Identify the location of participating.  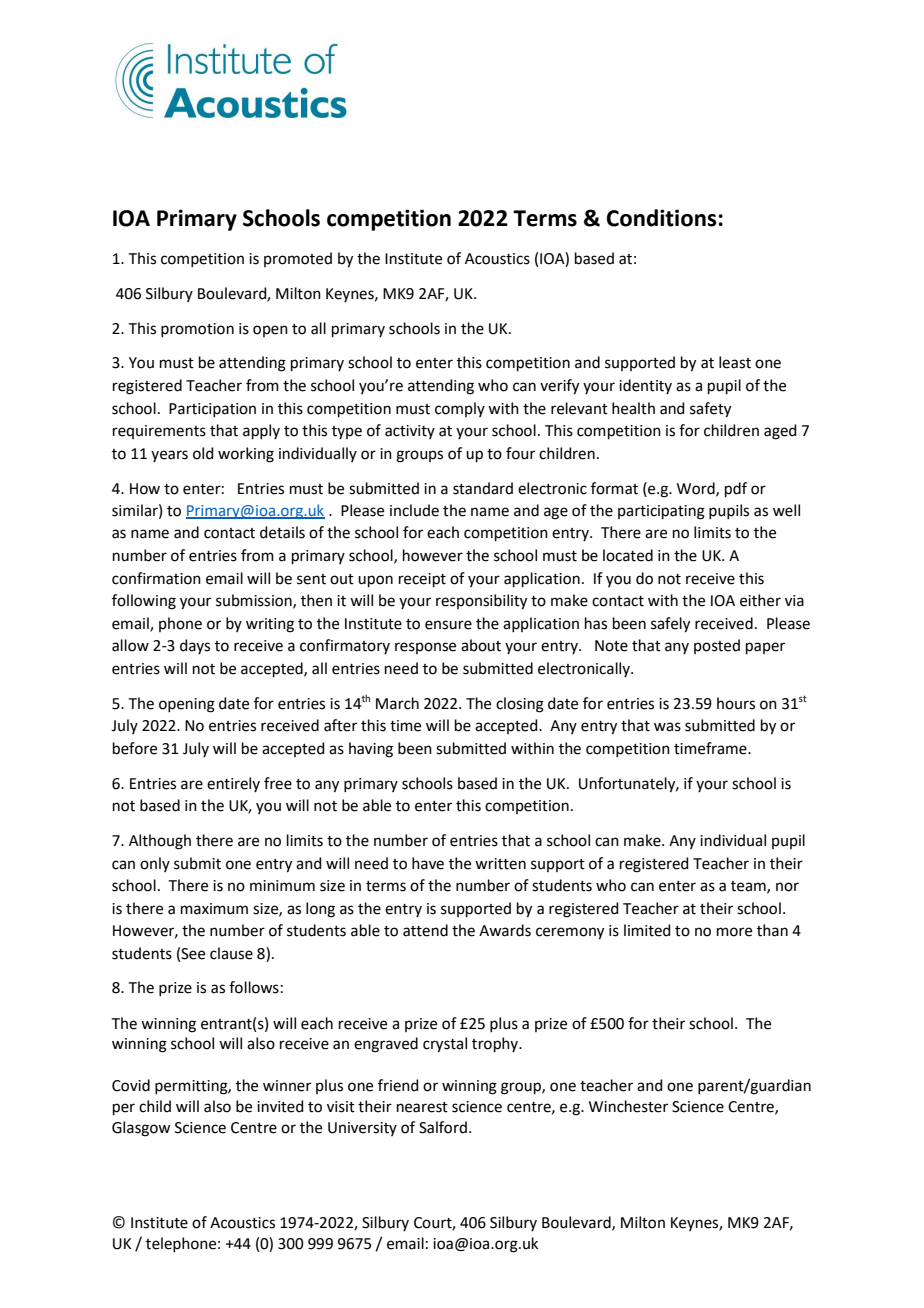
(661, 512).
